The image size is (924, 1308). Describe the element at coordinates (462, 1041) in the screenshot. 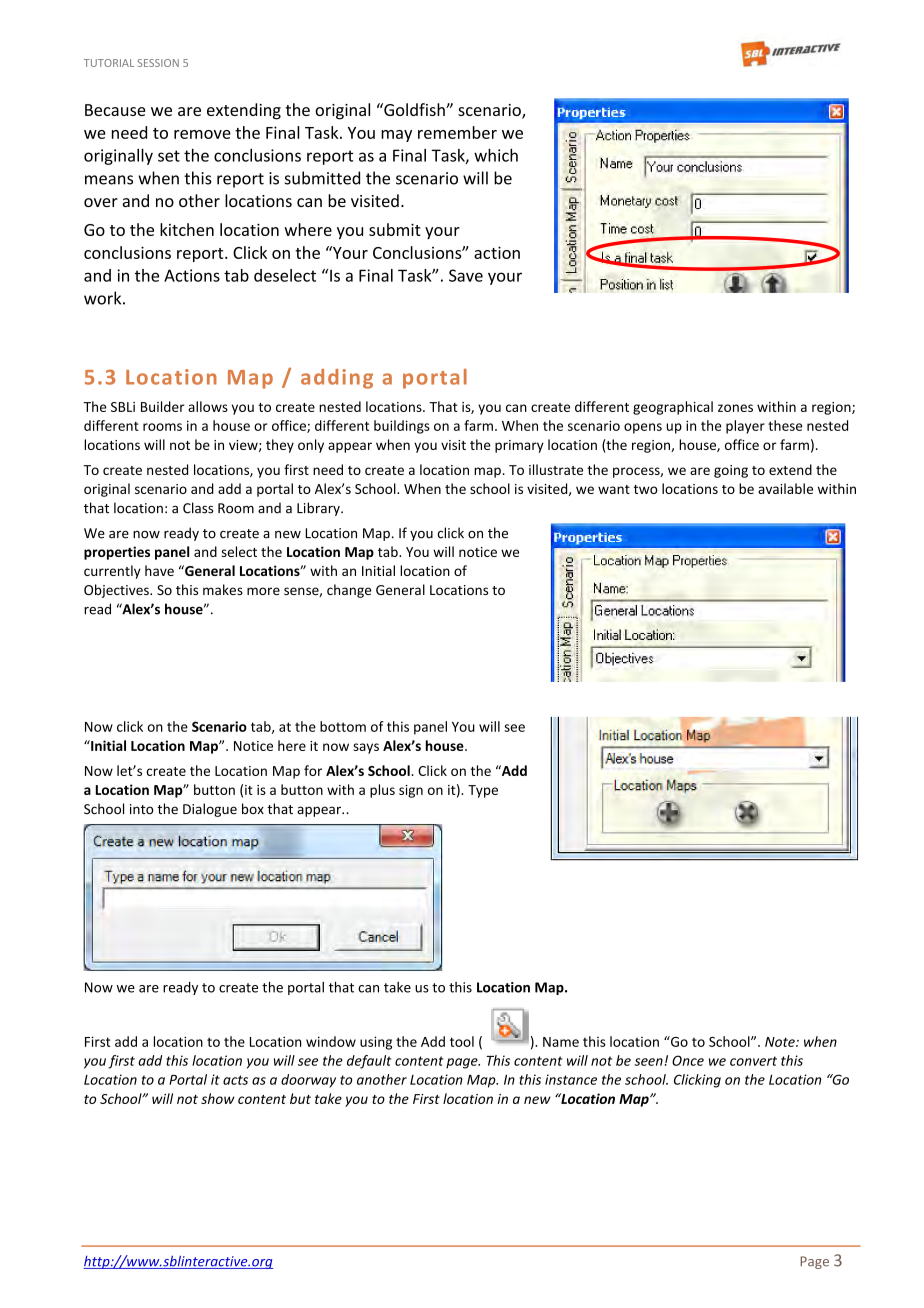

I see `tool` at that location.
